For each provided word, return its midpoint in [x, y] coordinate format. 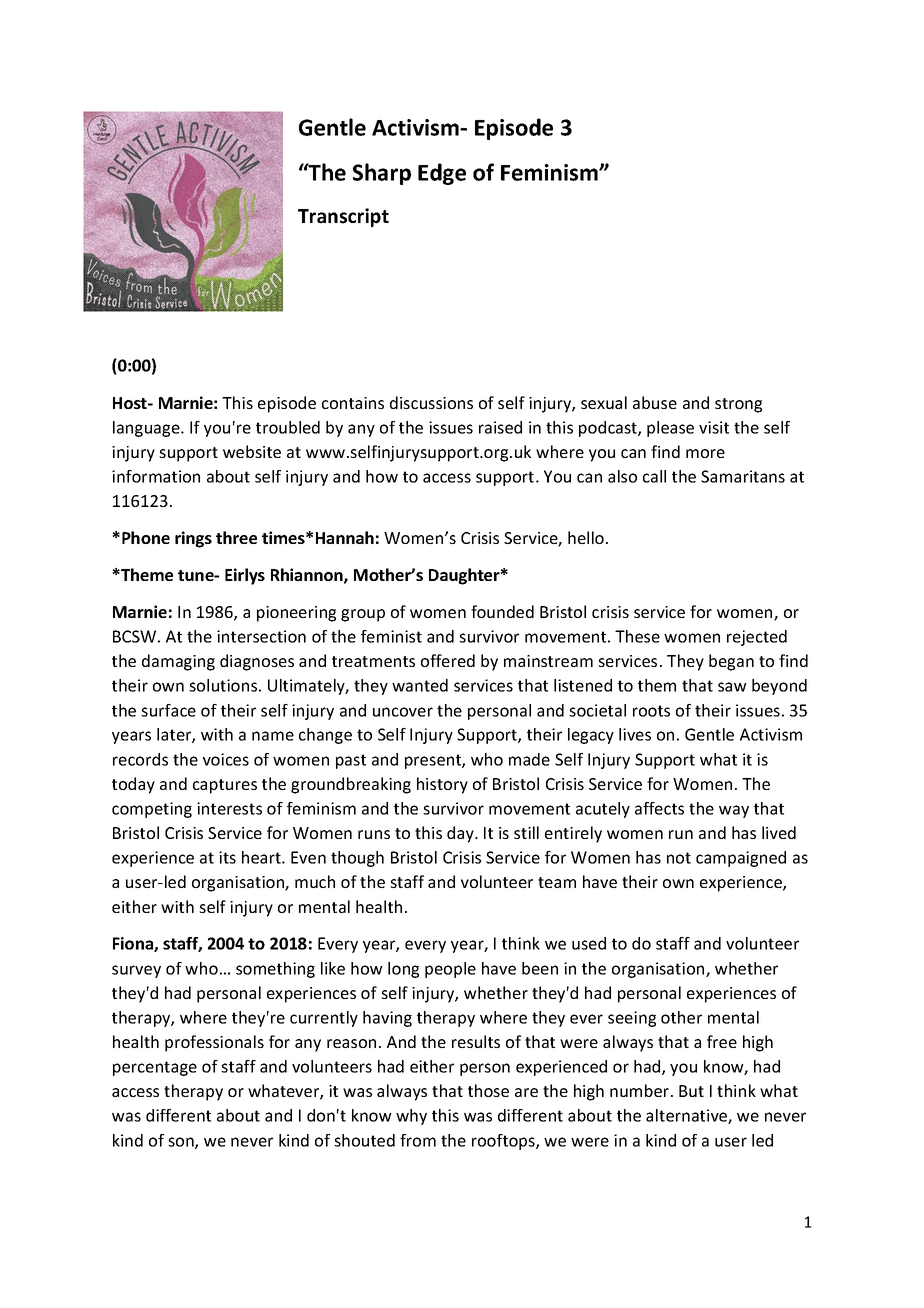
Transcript [343, 217]
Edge [442, 174]
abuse [655, 402]
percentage [155, 1068]
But [691, 1091]
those [488, 1090]
